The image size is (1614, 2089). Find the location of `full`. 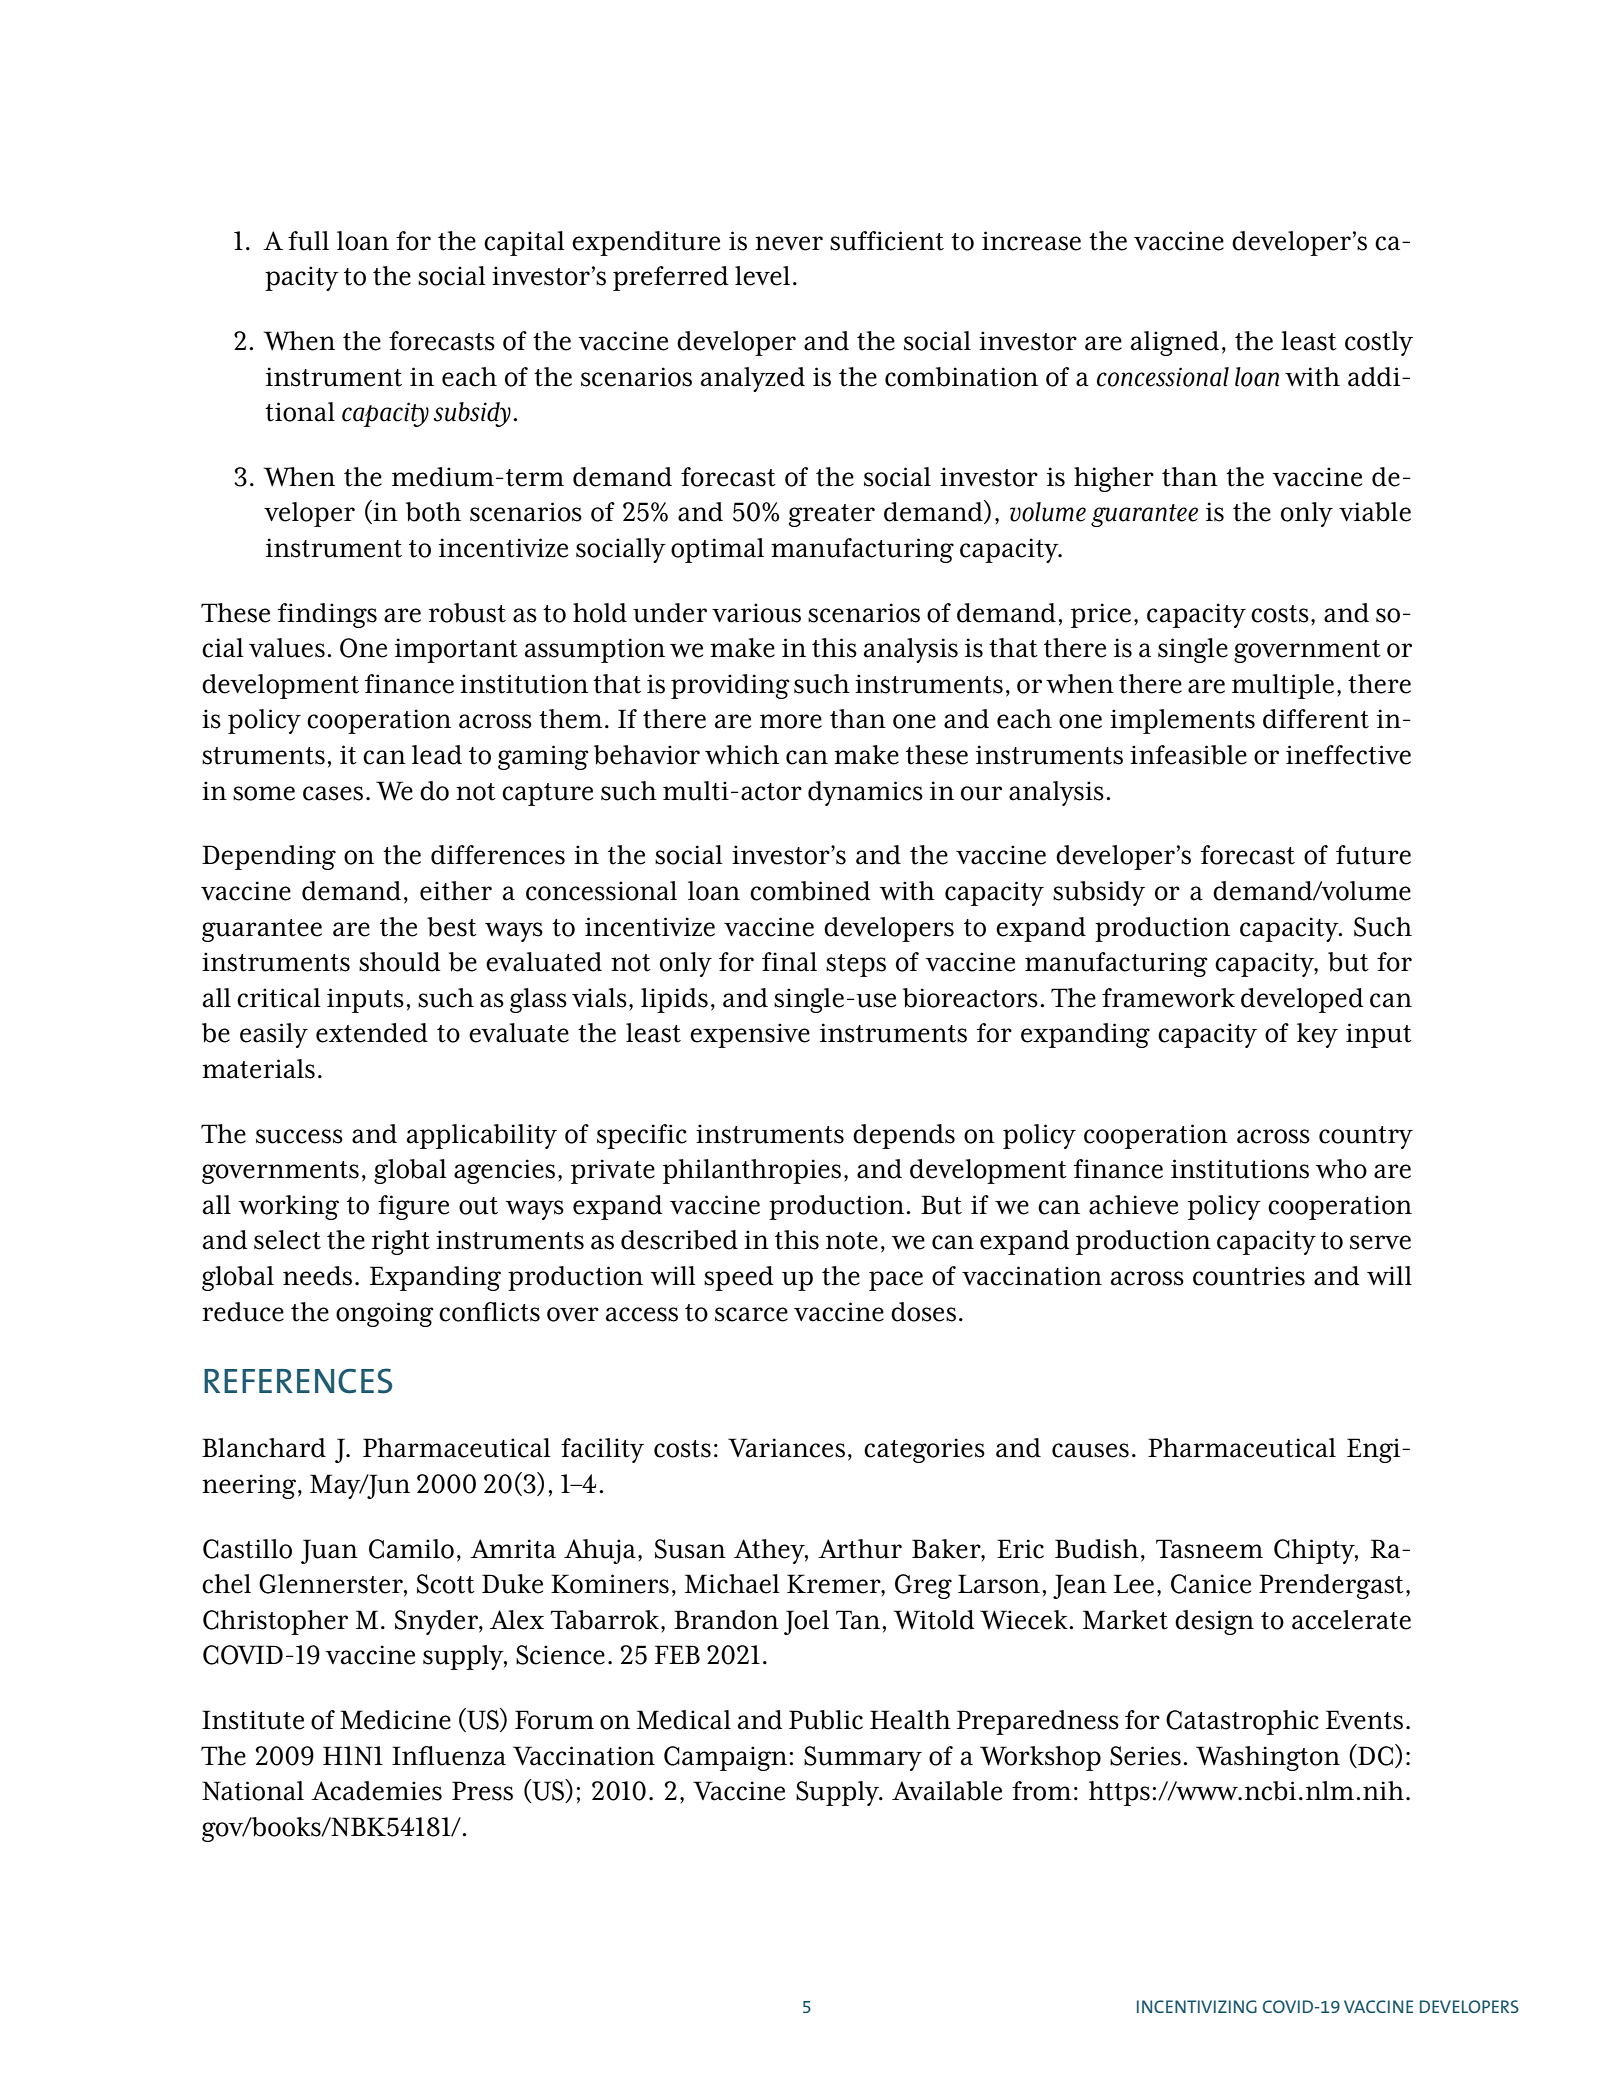

full is located at coordinates (308, 241).
